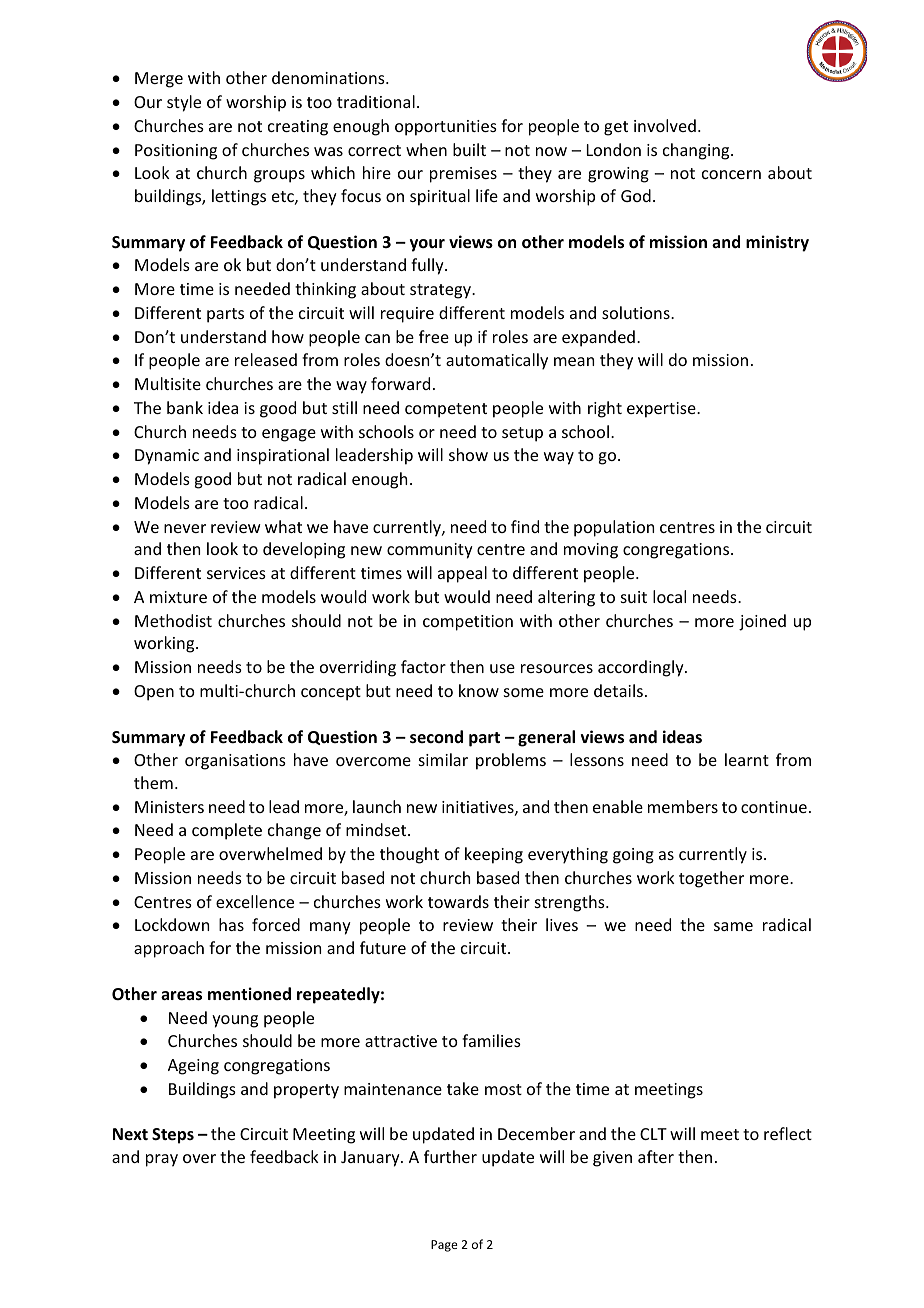  Describe the element at coordinates (185, 528) in the screenshot. I see `never` at that location.
